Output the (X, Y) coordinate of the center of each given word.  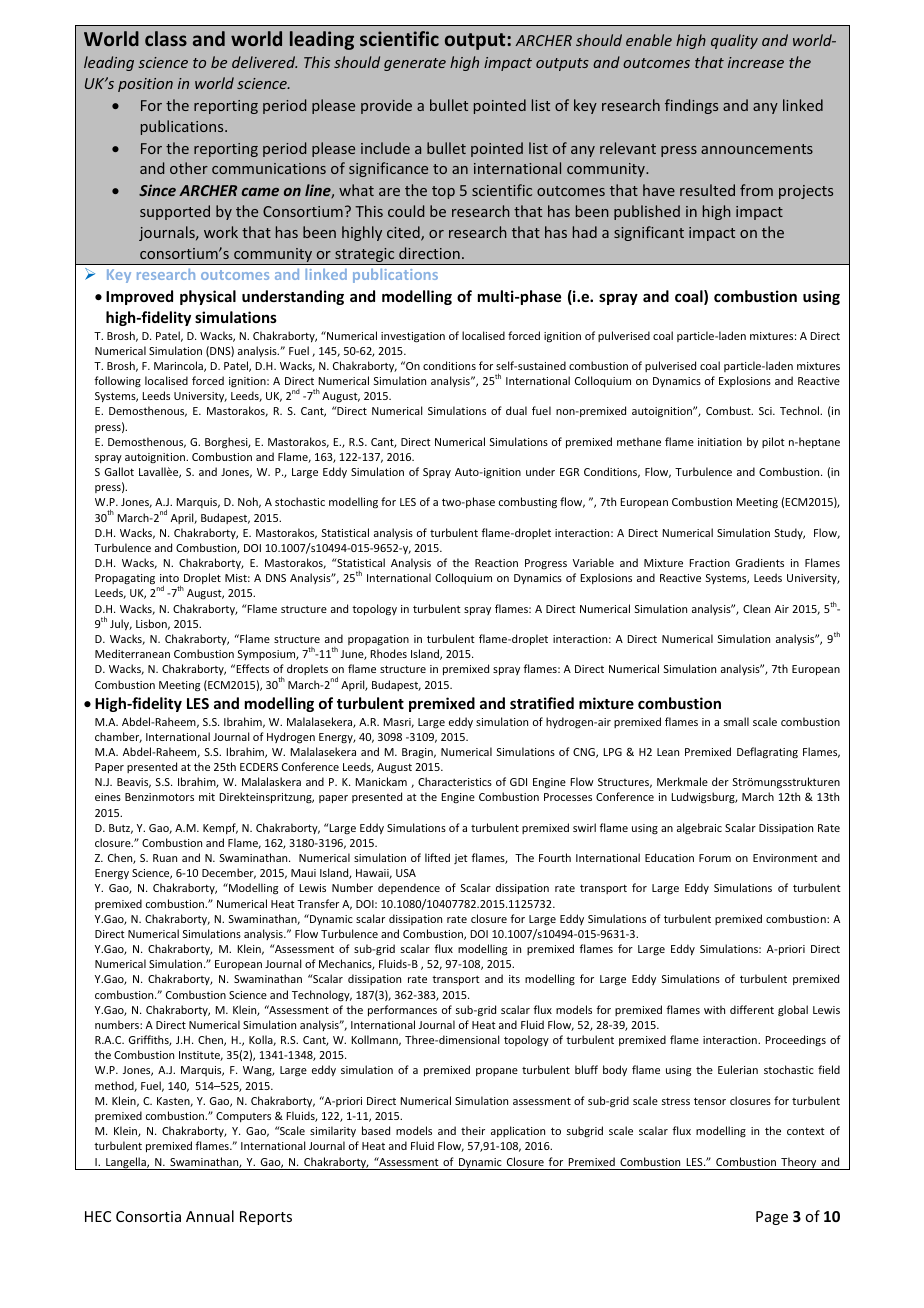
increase (756, 62)
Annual (210, 1216)
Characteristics (455, 781)
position (145, 85)
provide (386, 106)
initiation (720, 442)
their (473, 1130)
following (117, 382)
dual (516, 410)
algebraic (699, 829)
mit (207, 797)
